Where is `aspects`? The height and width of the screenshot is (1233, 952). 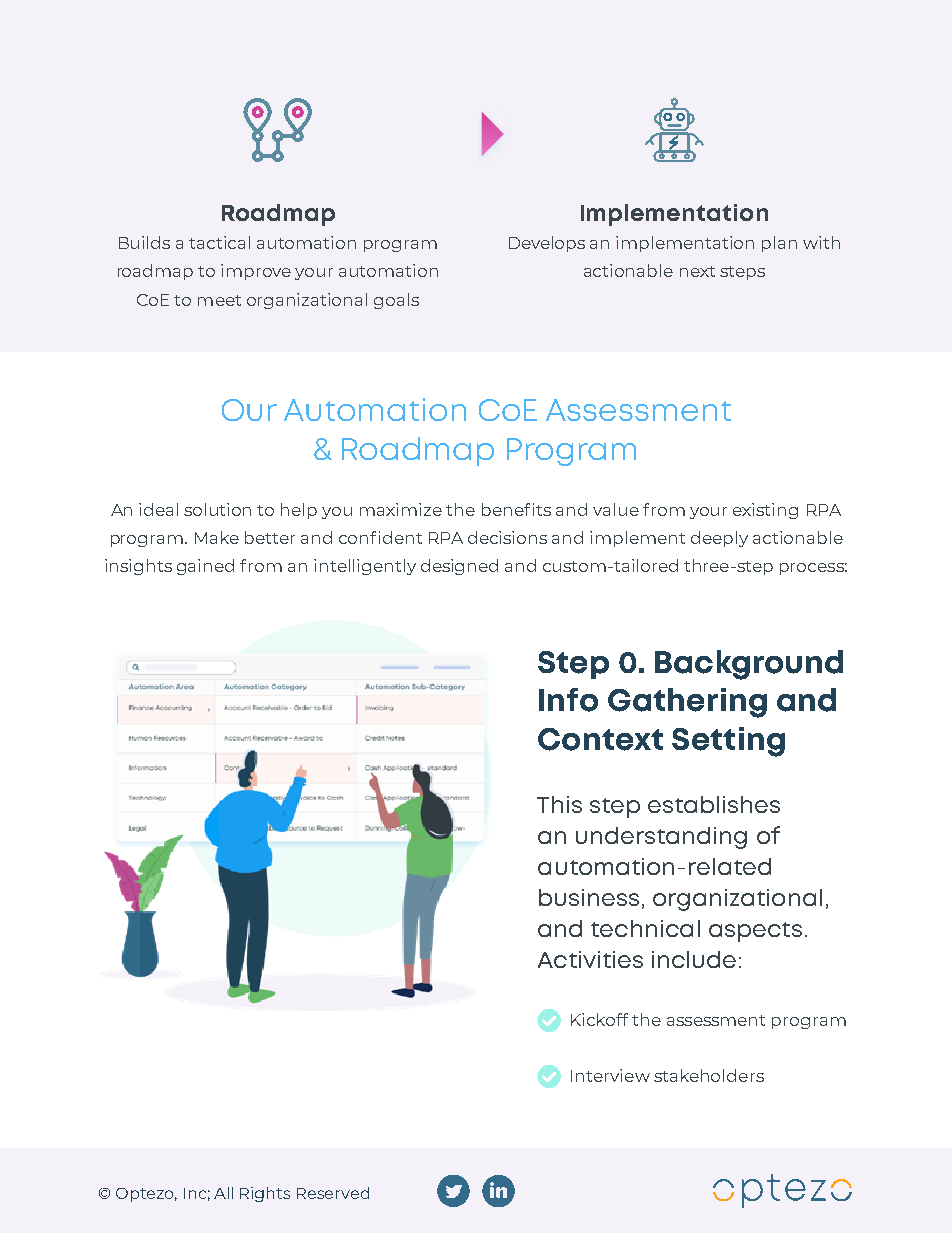 aspects is located at coordinates (755, 932).
